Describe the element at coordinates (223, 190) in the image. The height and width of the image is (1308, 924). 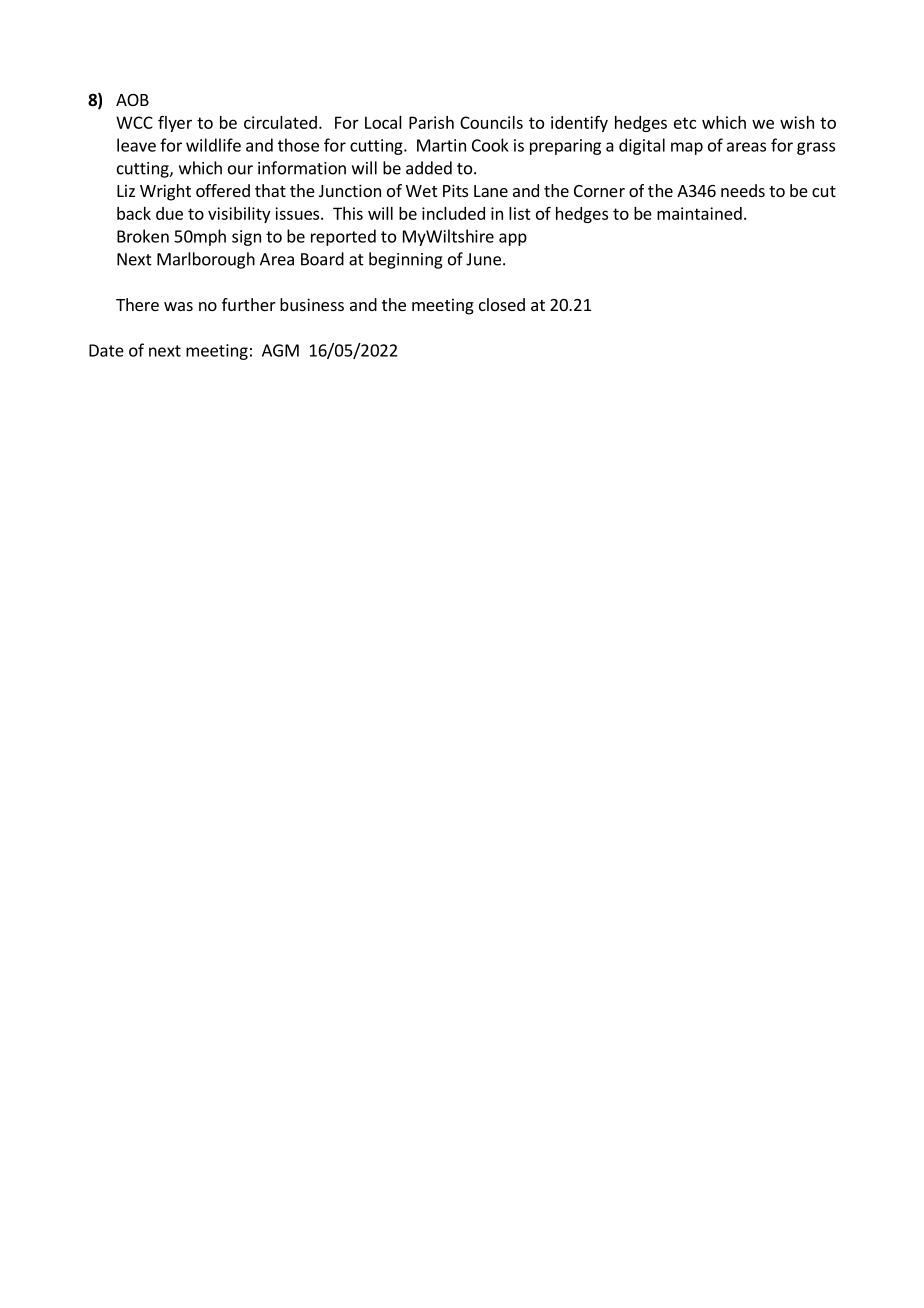
I see `offered` at that location.
